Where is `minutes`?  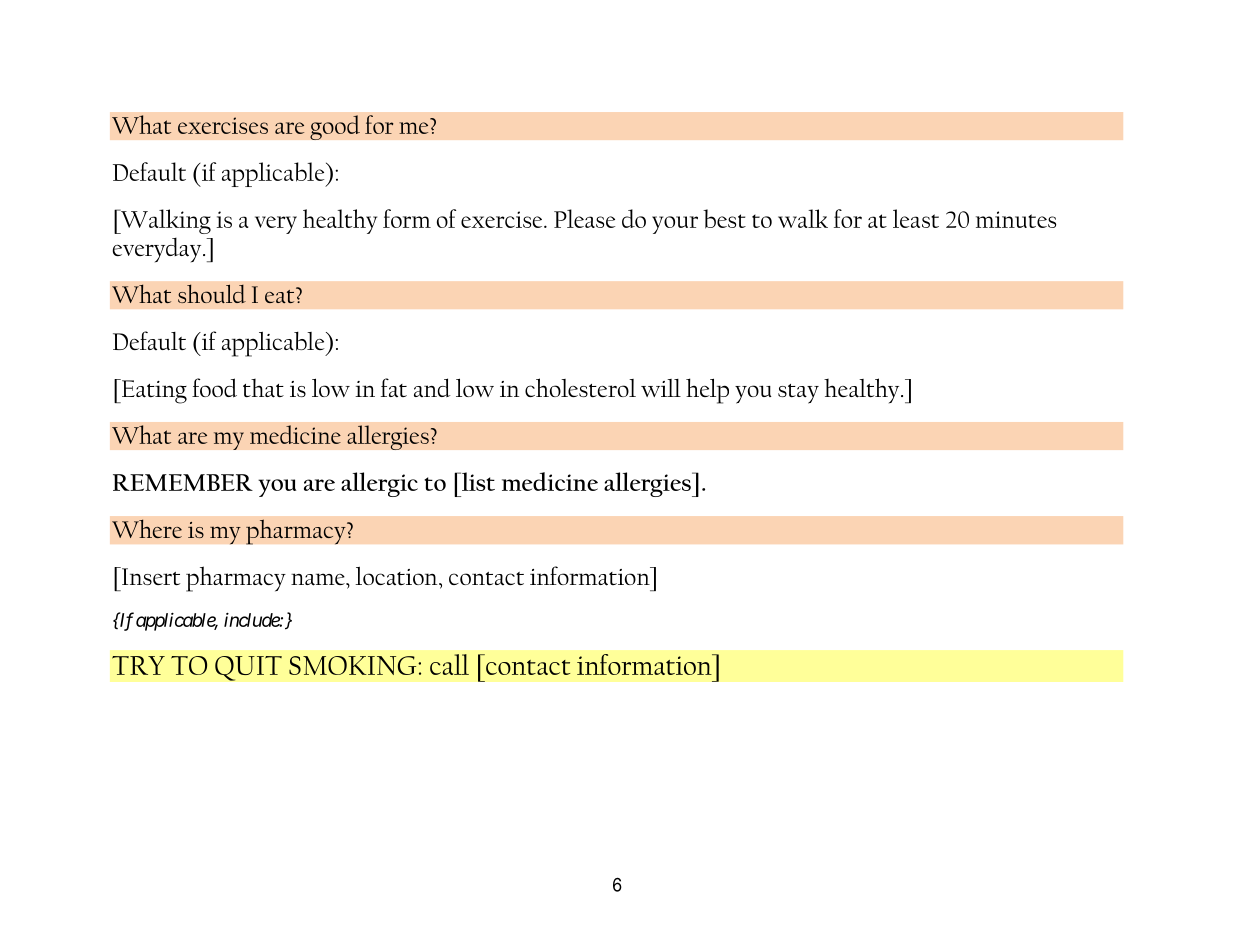 minutes is located at coordinates (1016, 219).
